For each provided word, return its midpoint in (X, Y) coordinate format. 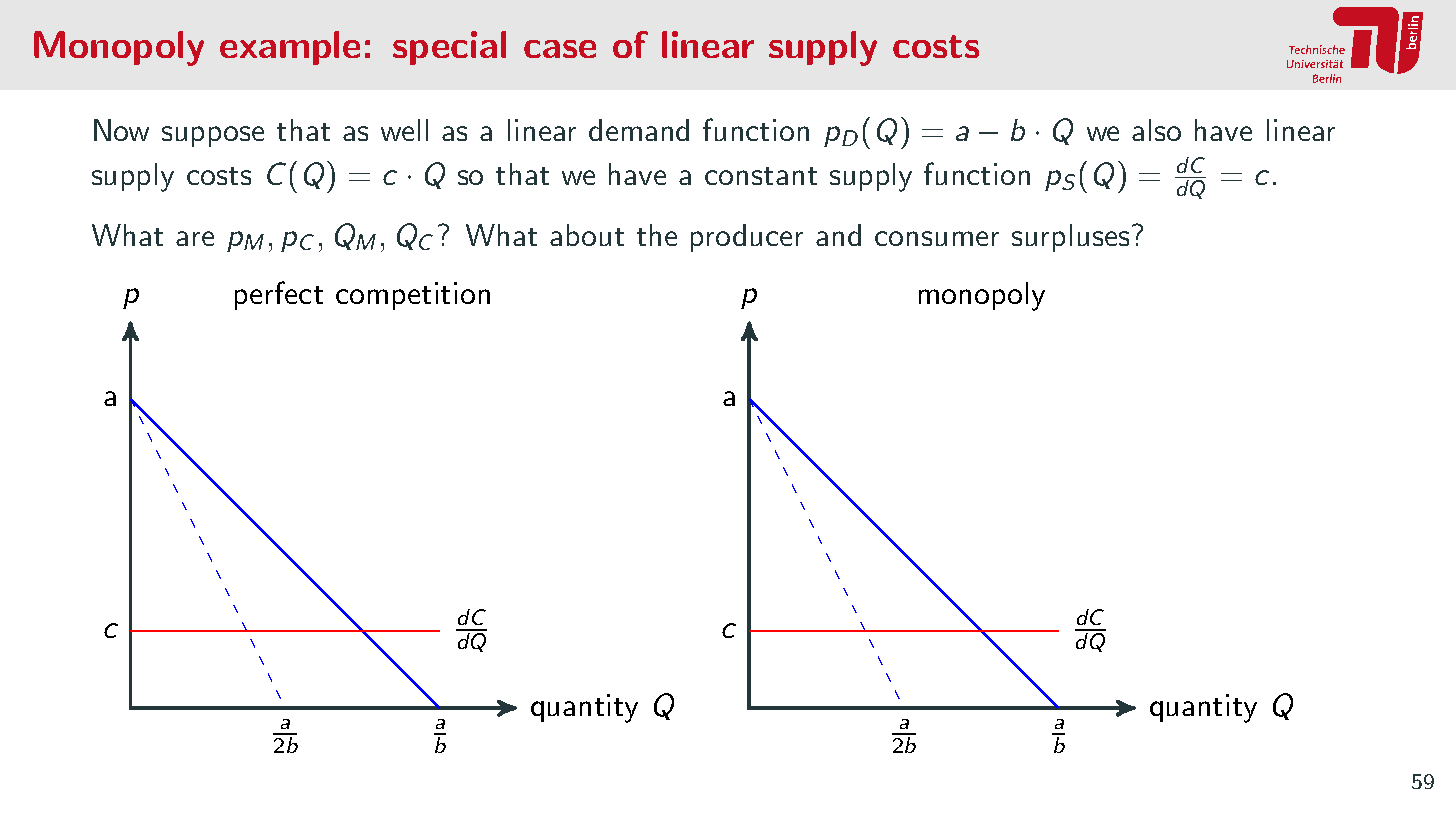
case (560, 49)
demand (639, 130)
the (657, 235)
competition (413, 296)
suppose (213, 136)
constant (761, 176)
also (1156, 130)
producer (747, 238)
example (290, 48)
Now (121, 130)
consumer (937, 238)
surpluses (1070, 238)
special (449, 48)
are (195, 238)
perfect (279, 295)
